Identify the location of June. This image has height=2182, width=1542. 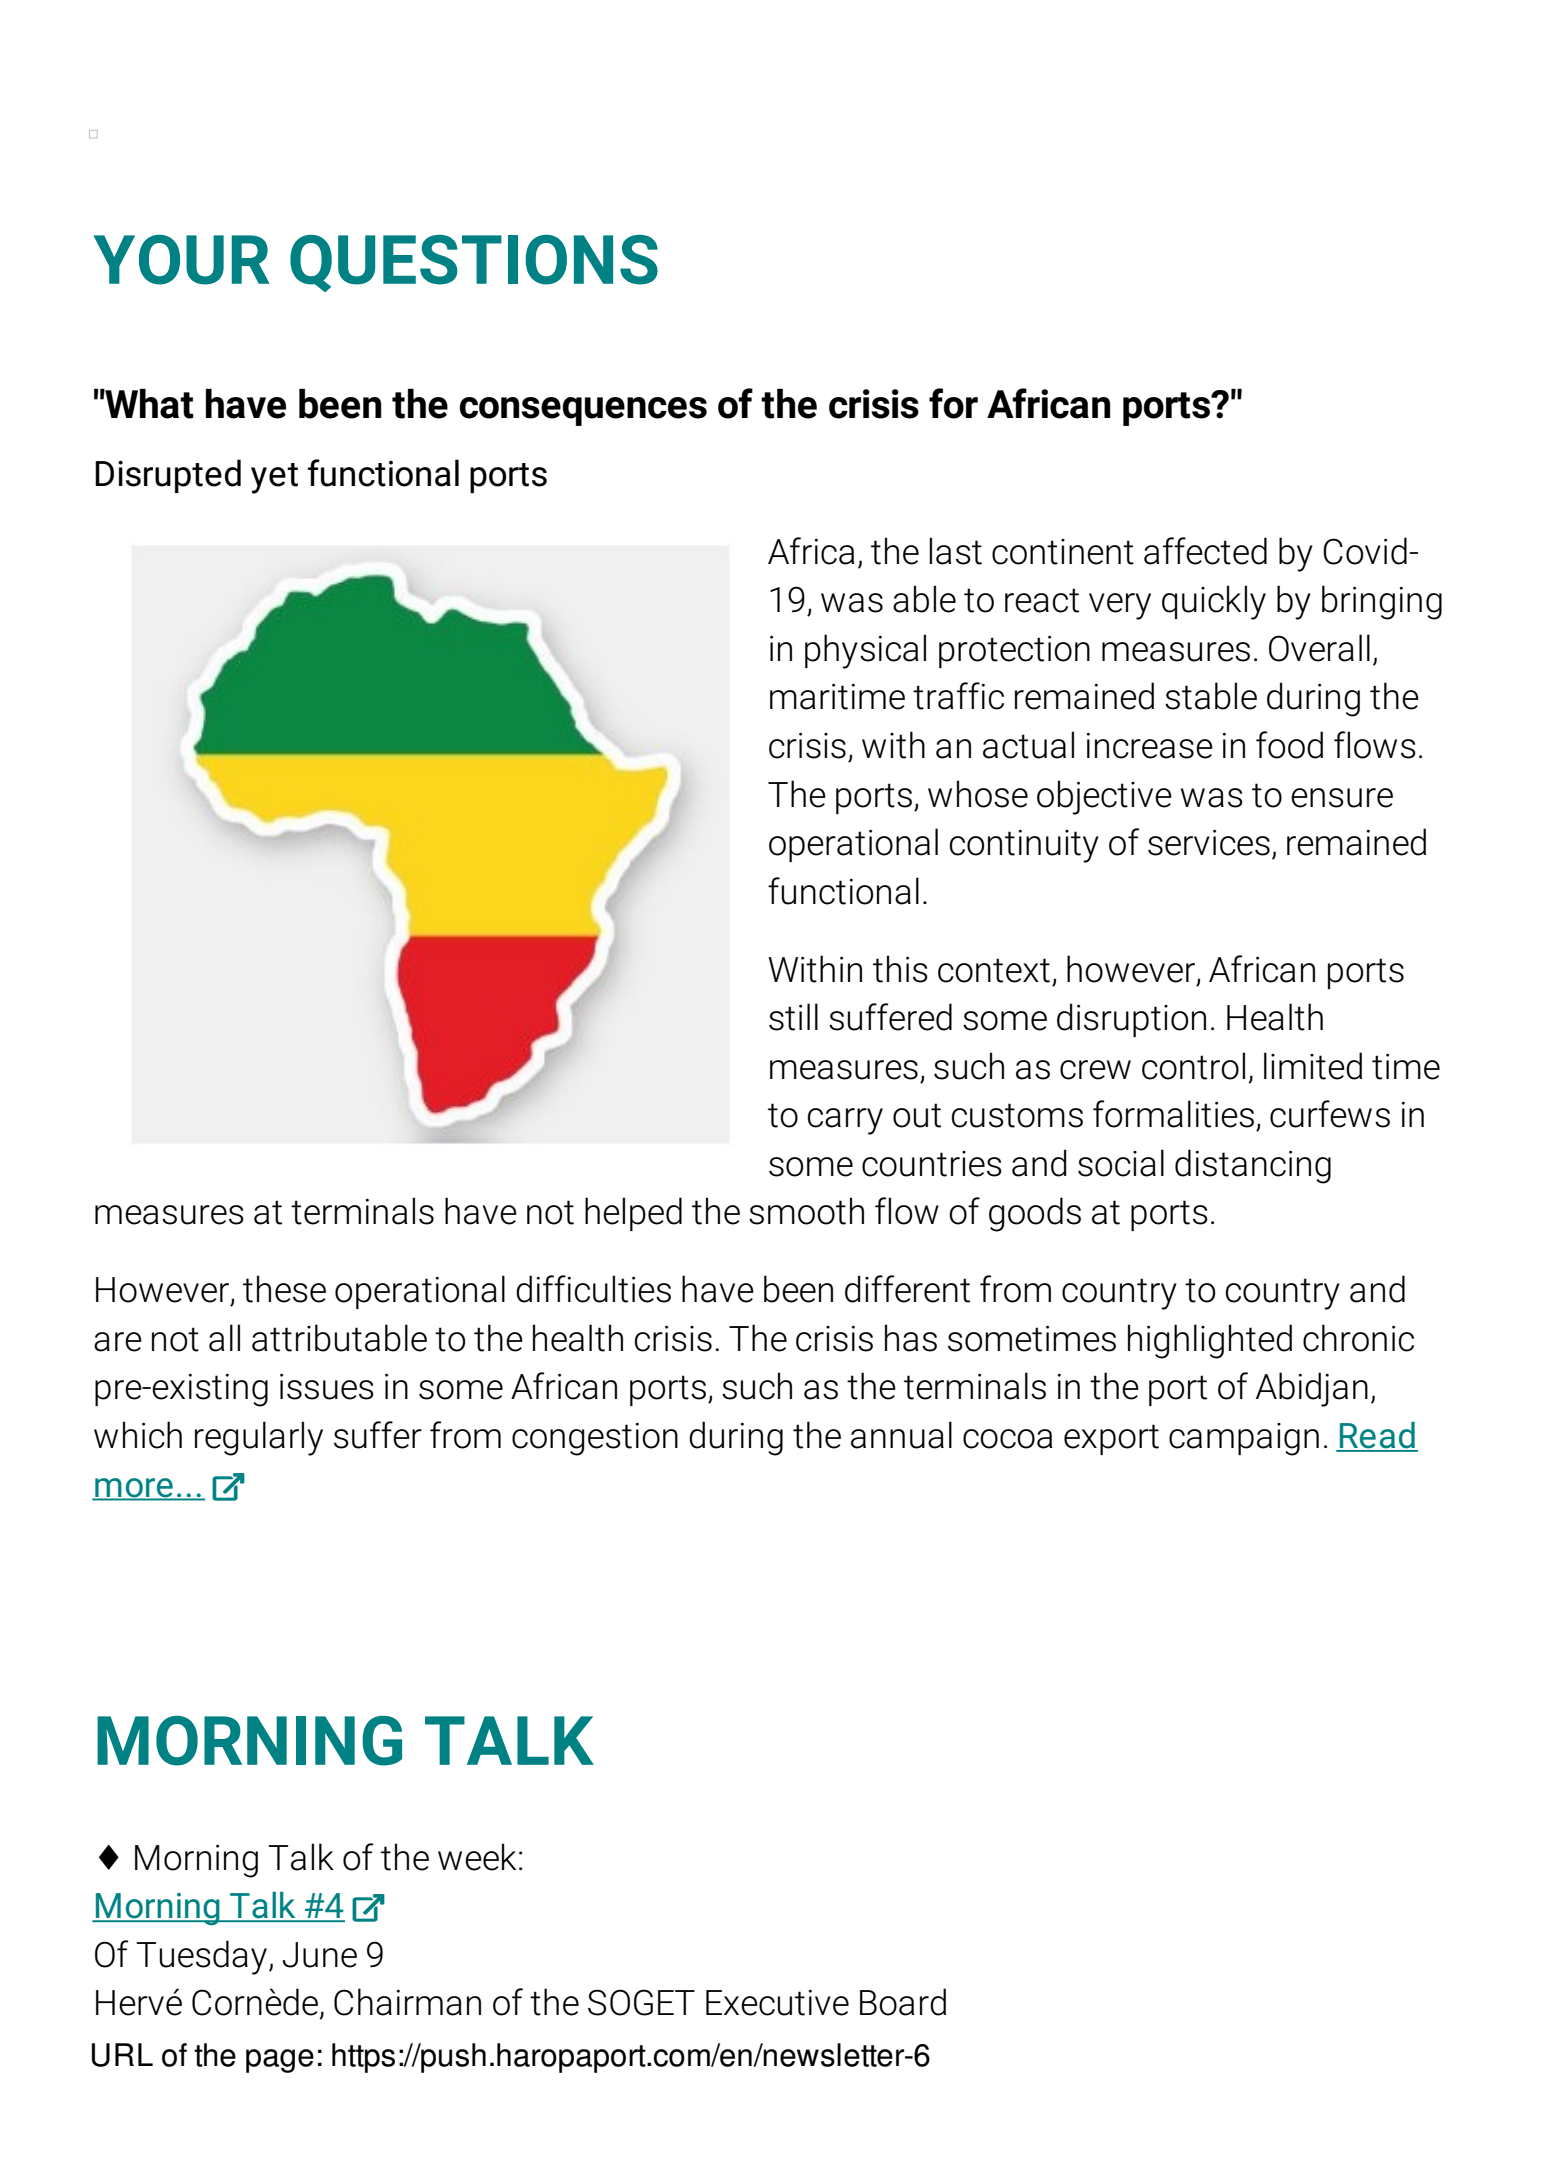
(320, 1955).
